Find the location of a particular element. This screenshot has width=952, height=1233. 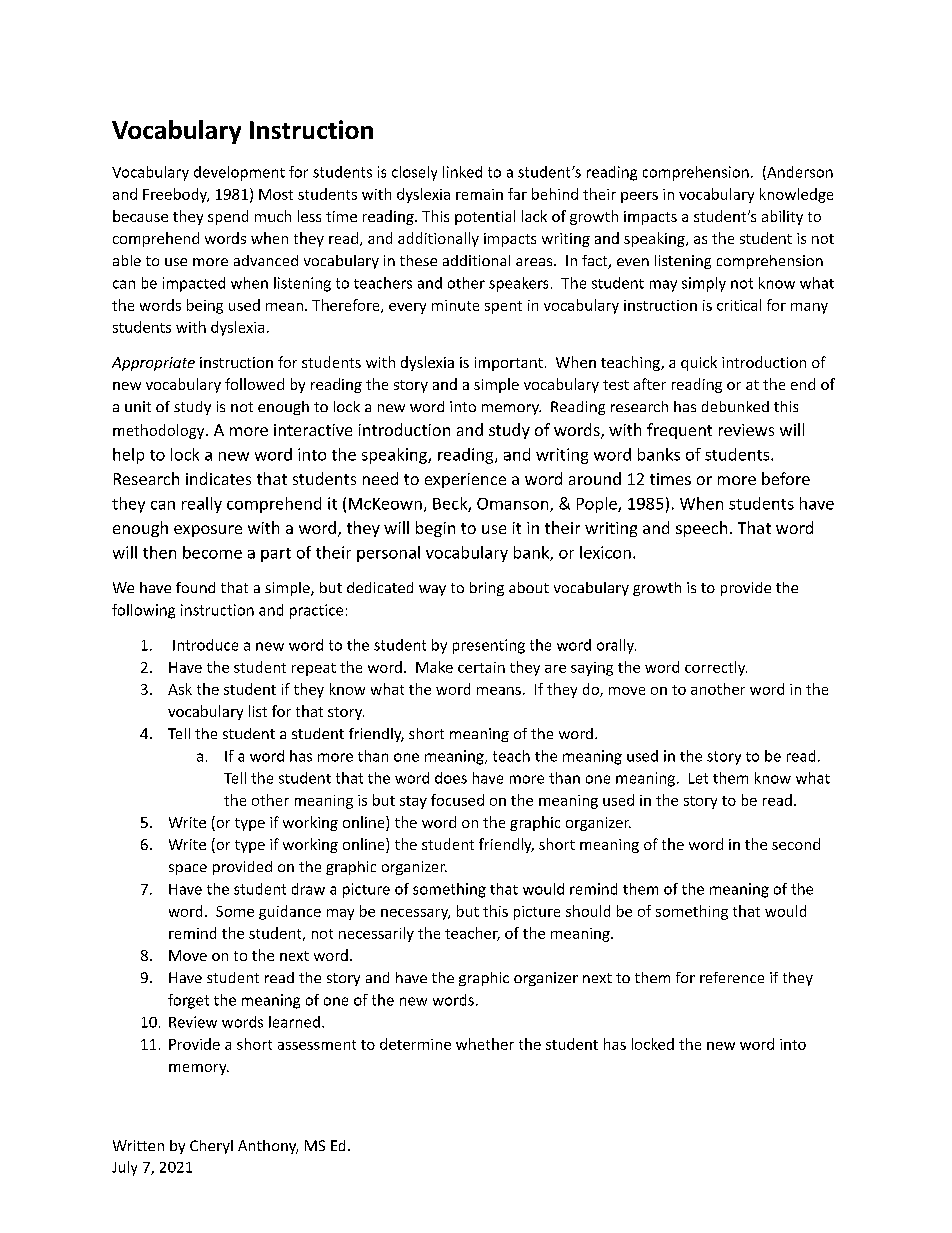

Let is located at coordinates (698, 778).
